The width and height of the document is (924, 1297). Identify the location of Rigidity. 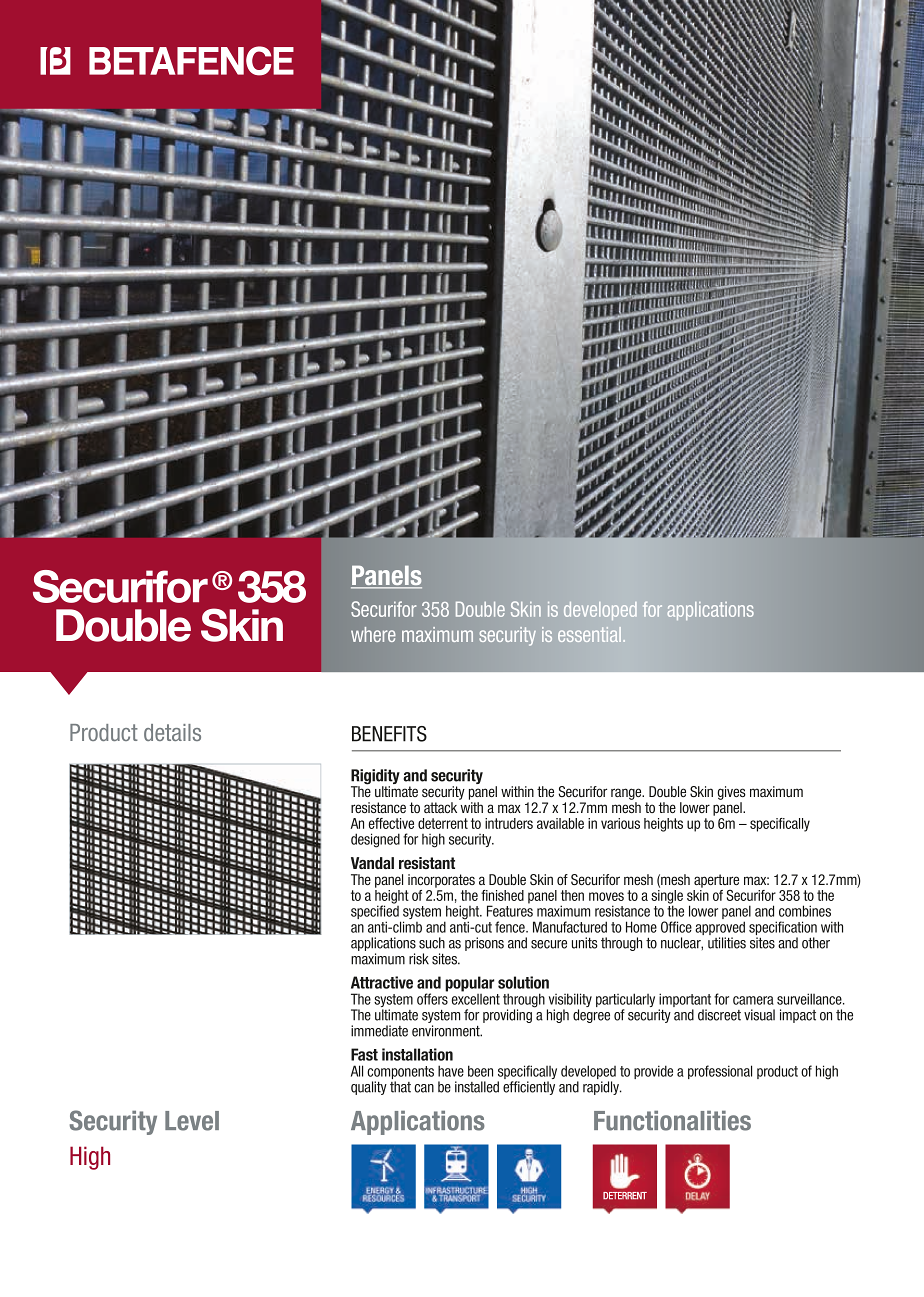
(375, 778).
